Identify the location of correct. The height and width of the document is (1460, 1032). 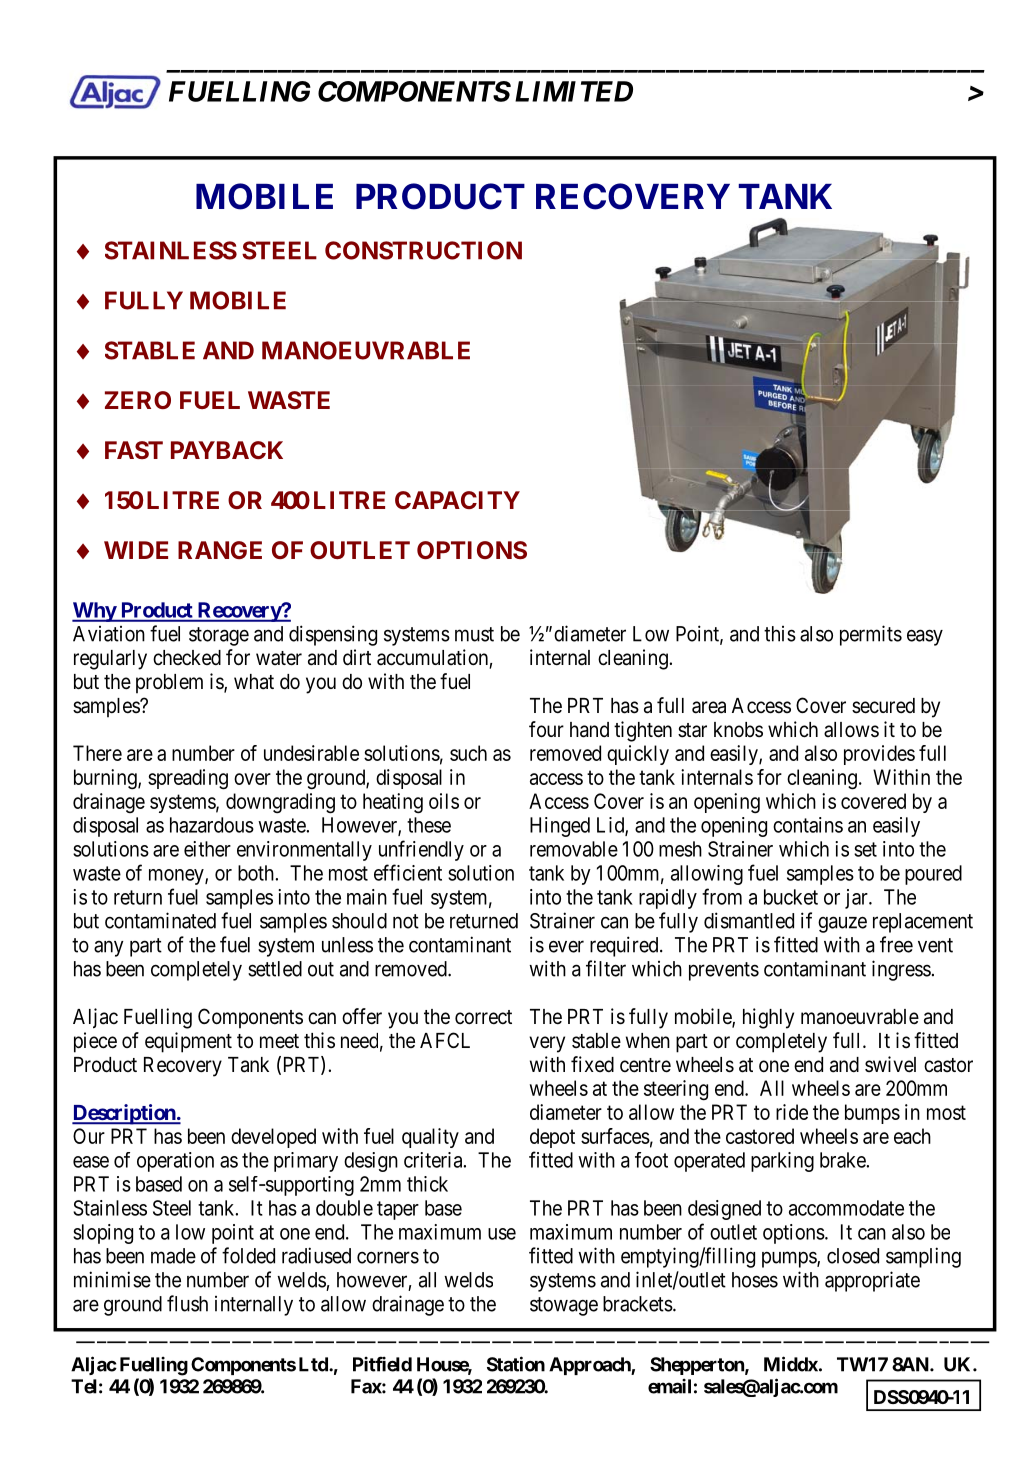
(483, 1017).
